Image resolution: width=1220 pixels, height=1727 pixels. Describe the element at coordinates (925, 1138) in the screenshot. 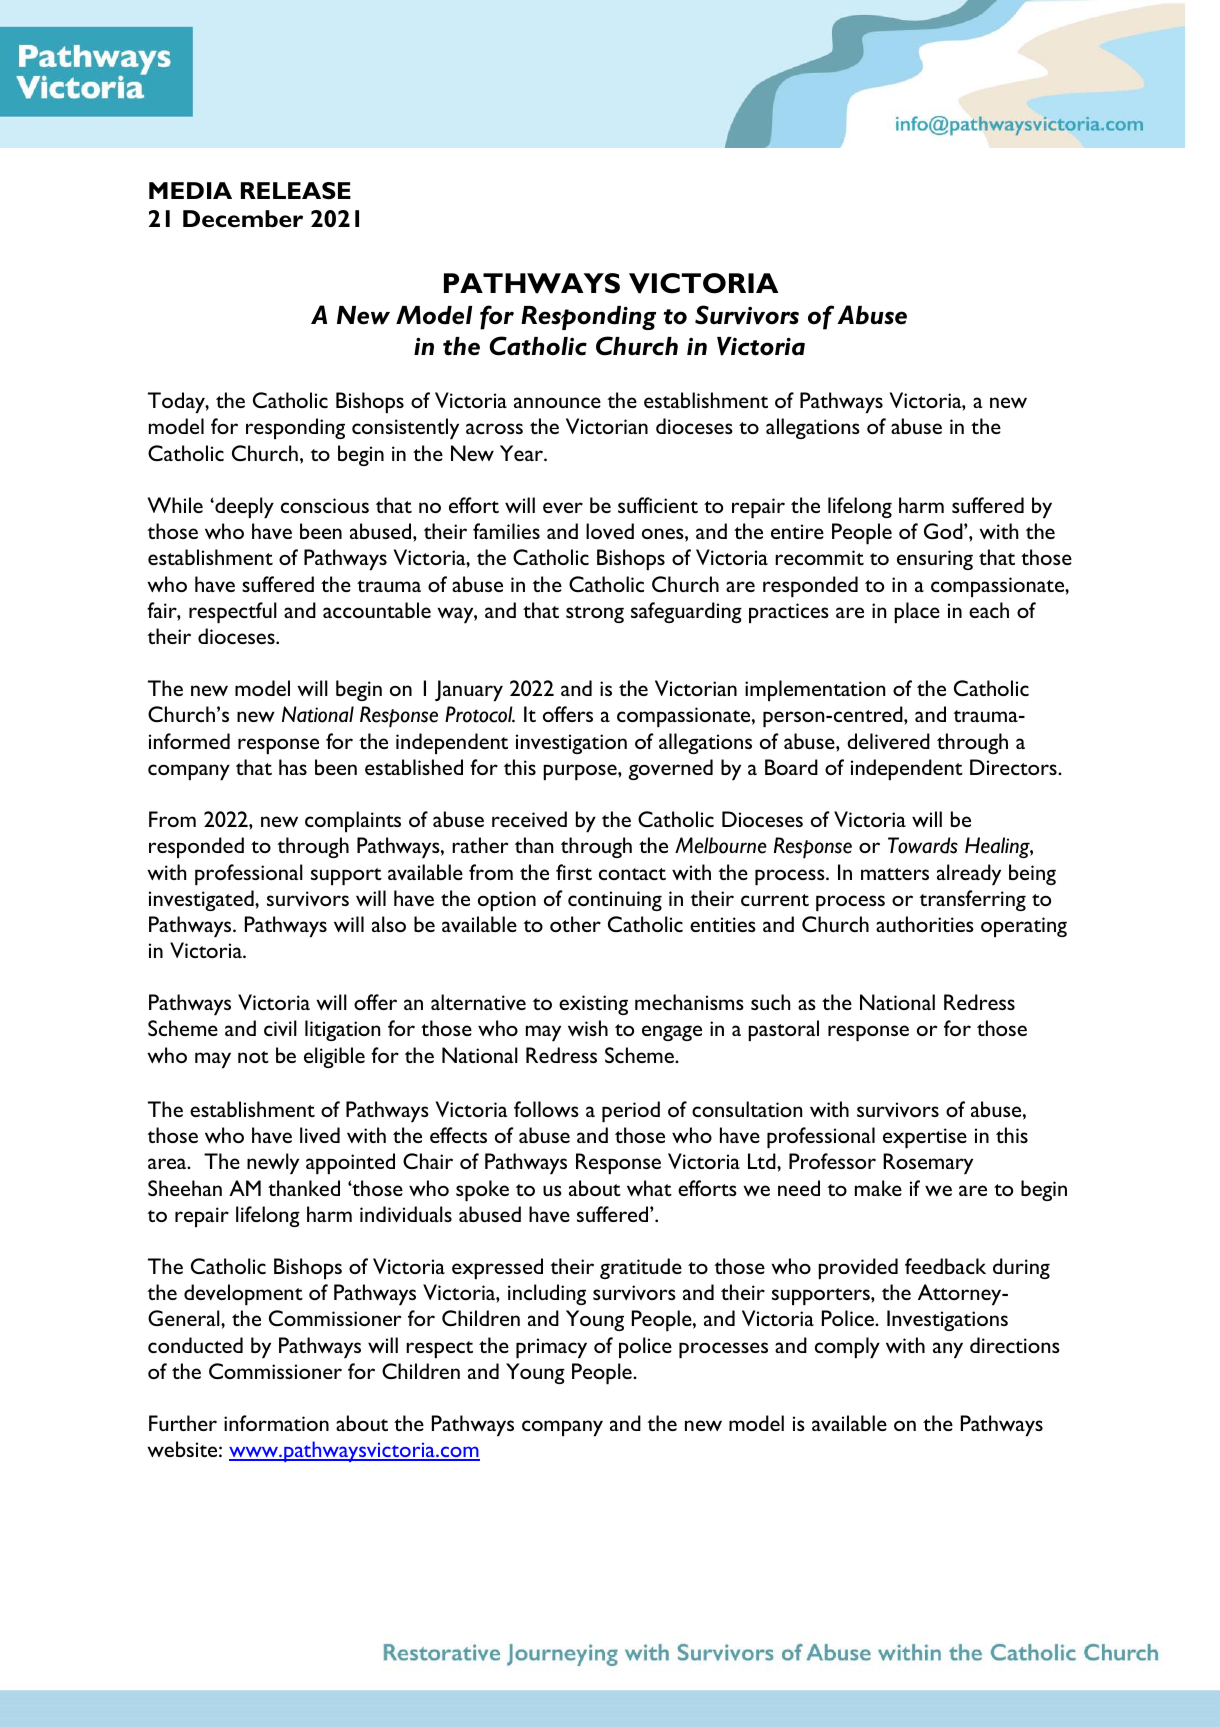

I see `expertise` at that location.
